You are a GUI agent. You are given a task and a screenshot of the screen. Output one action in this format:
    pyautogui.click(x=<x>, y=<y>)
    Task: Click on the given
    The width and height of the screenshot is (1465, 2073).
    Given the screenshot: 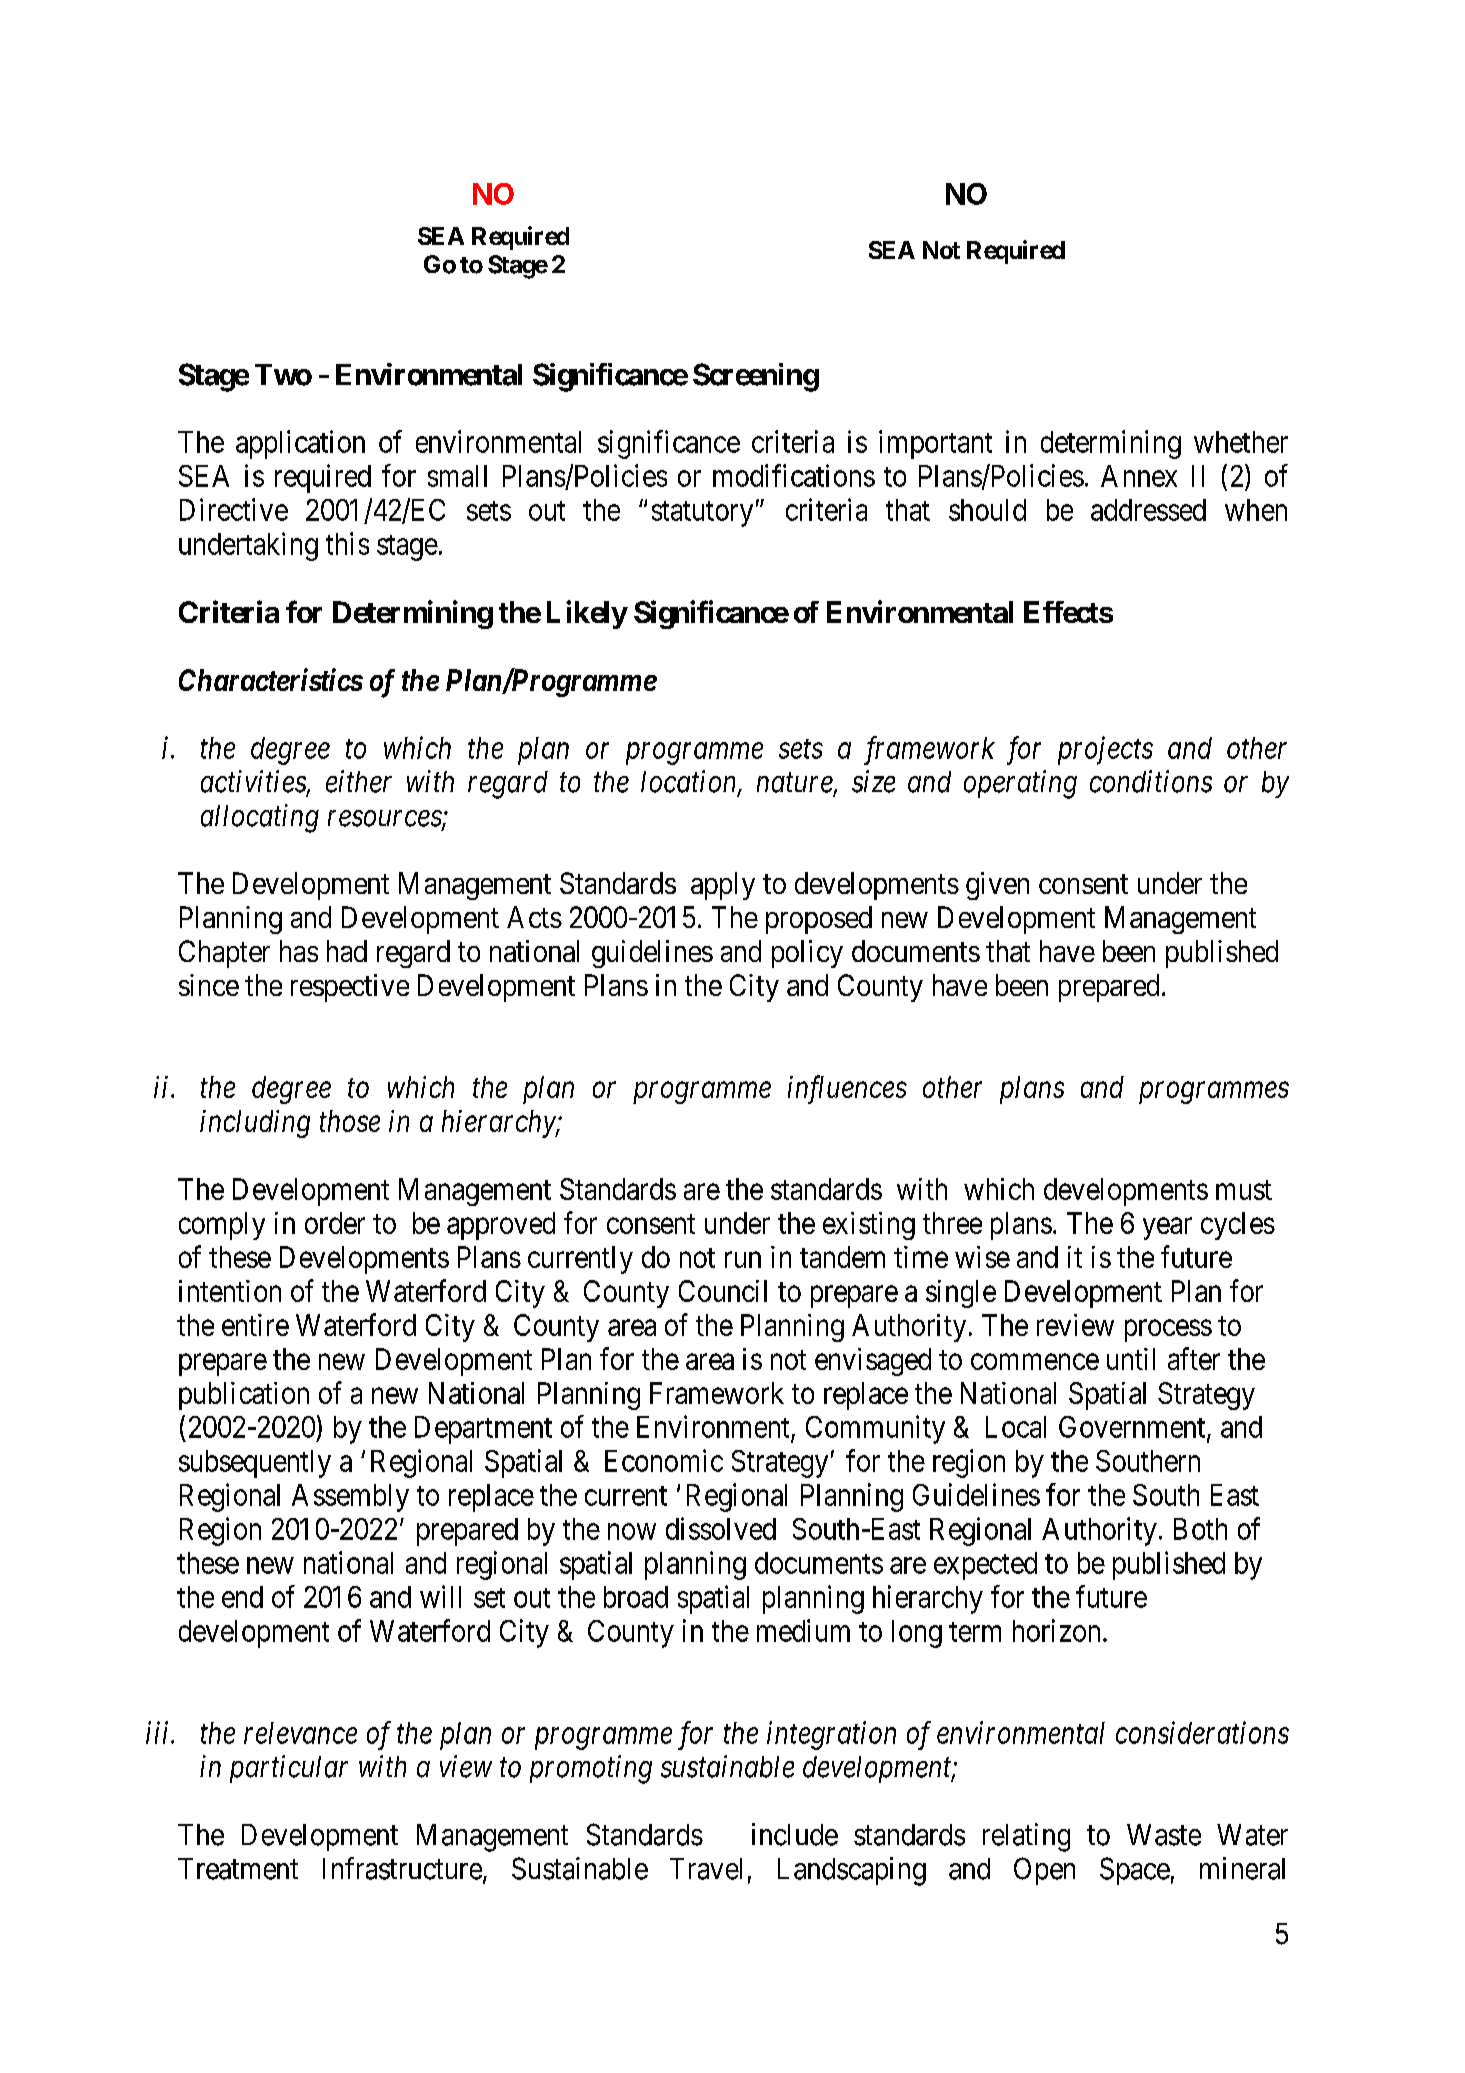 What is the action you would take?
    pyautogui.click(x=997, y=886)
